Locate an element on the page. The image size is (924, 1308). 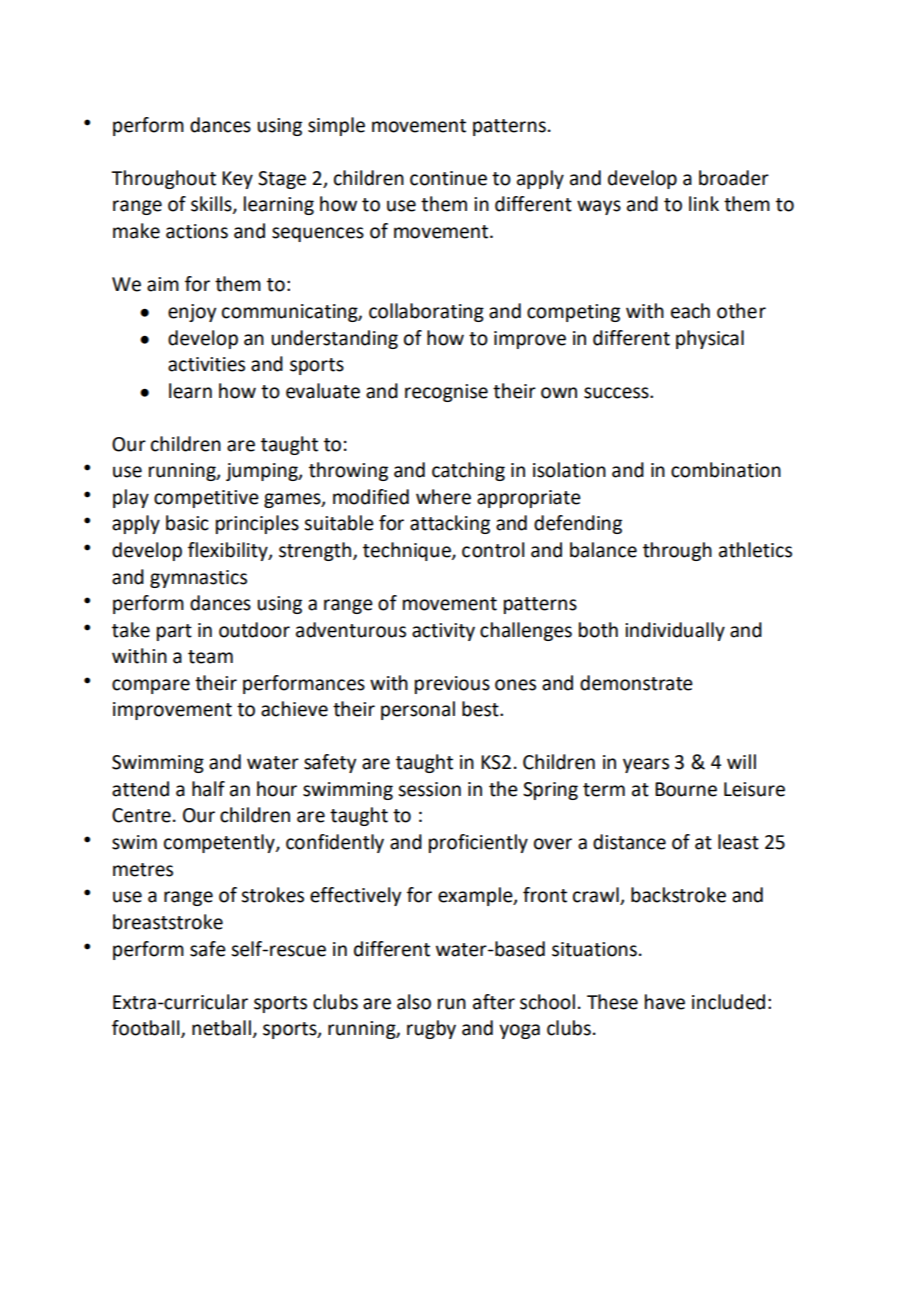
half is located at coordinates (208, 789).
